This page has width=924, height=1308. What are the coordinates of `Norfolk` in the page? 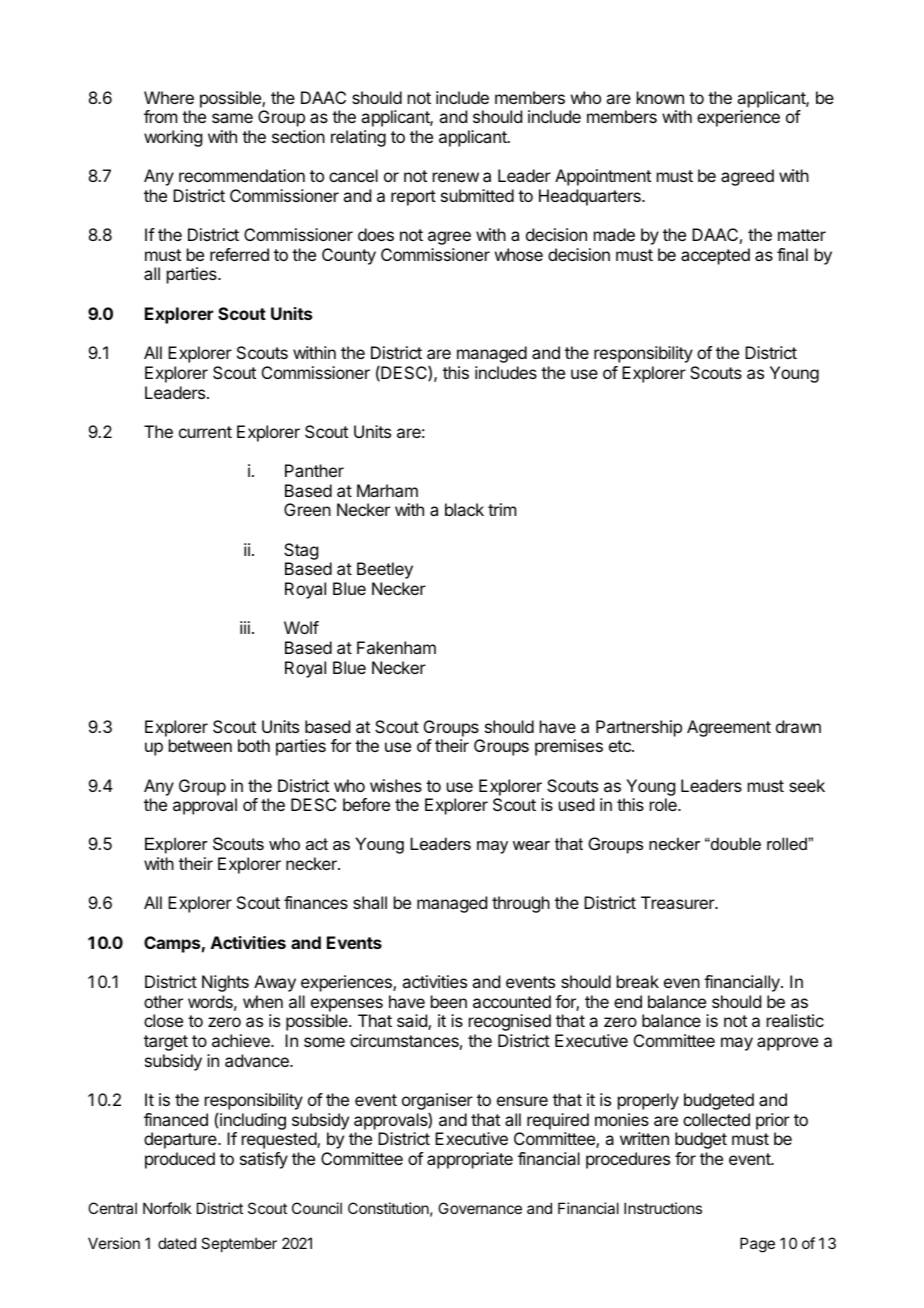 It's located at (167, 1208).
